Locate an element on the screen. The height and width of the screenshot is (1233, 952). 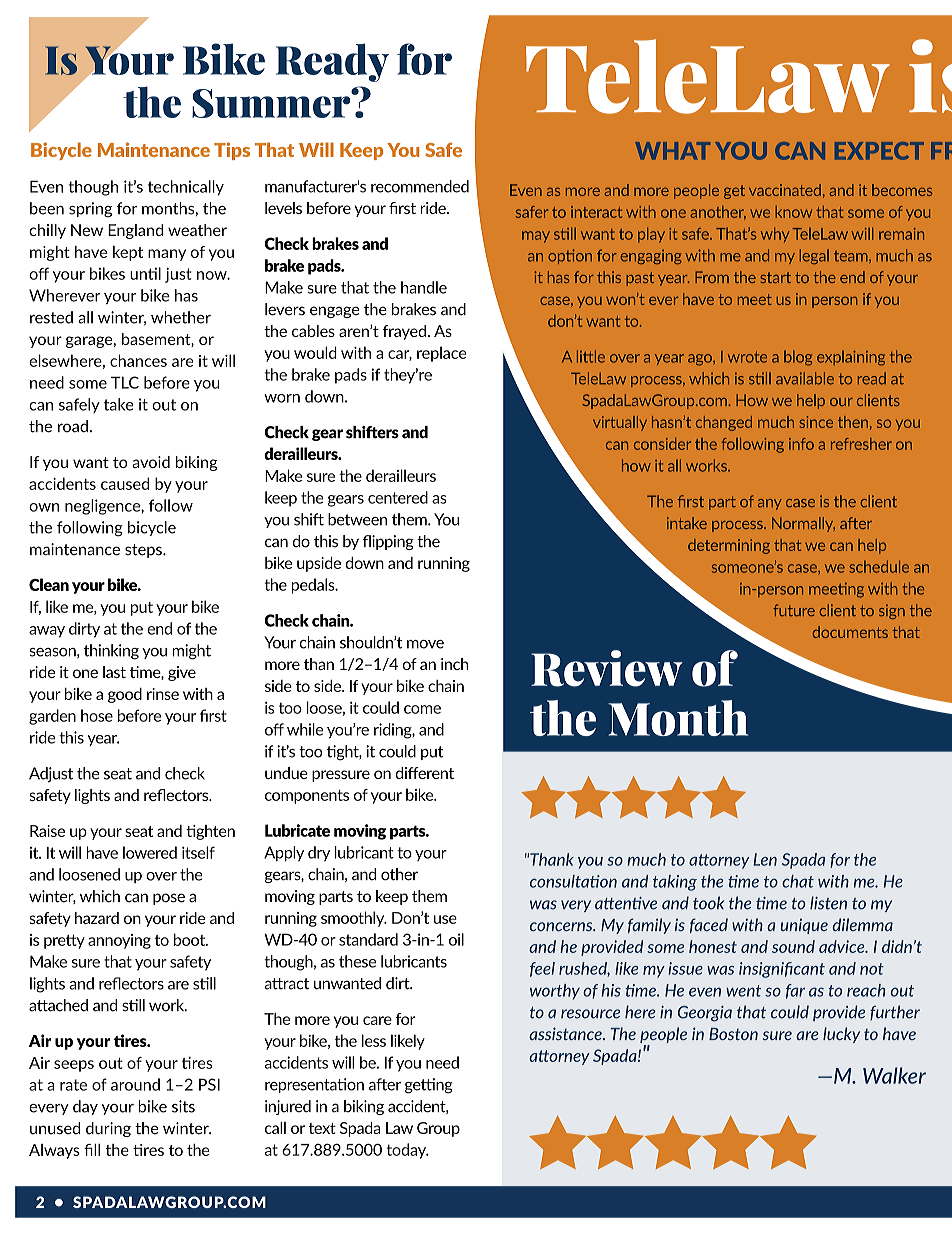
replace is located at coordinates (442, 354).
